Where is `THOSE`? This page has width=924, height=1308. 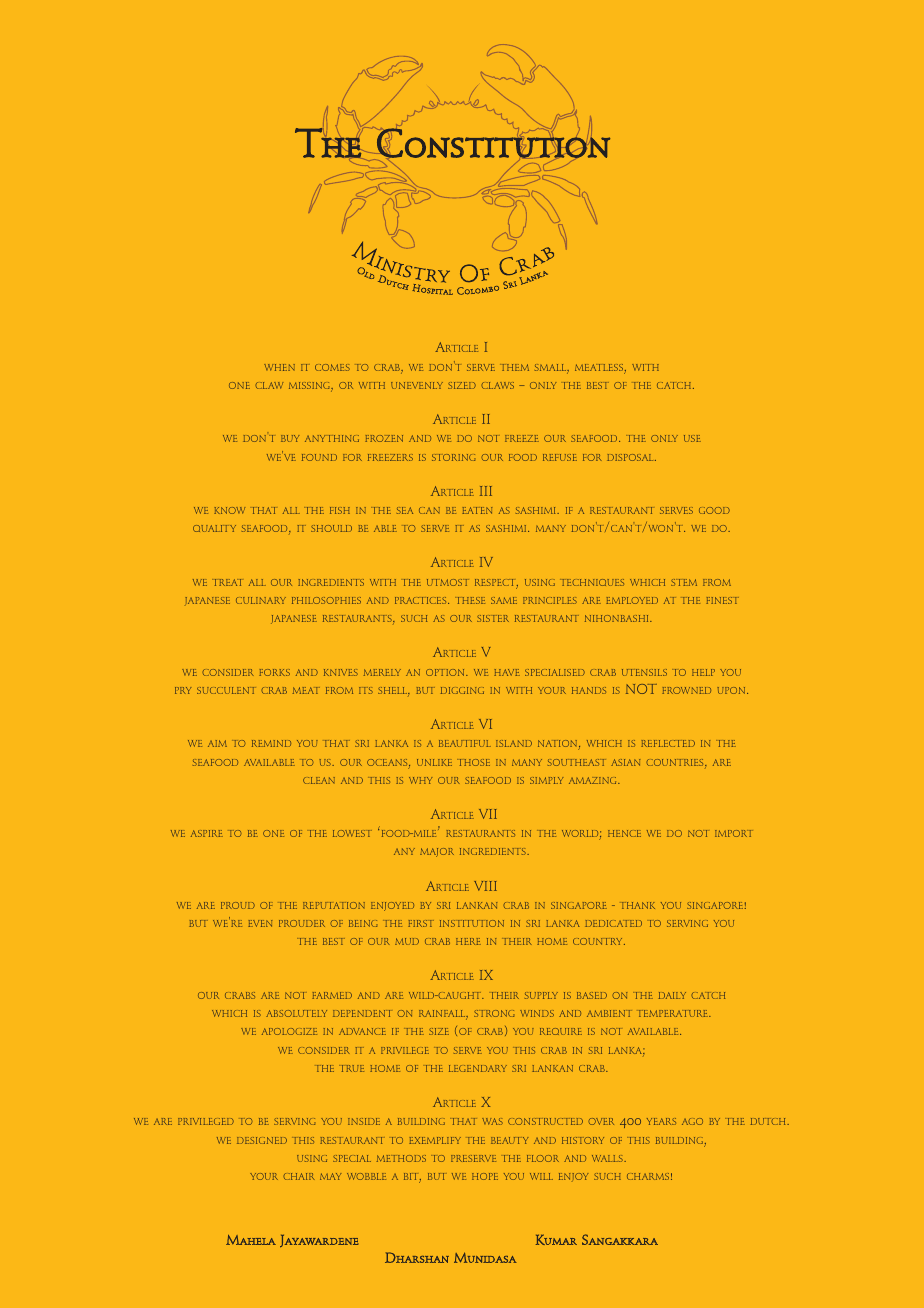
THOSE is located at coordinates (473, 762).
